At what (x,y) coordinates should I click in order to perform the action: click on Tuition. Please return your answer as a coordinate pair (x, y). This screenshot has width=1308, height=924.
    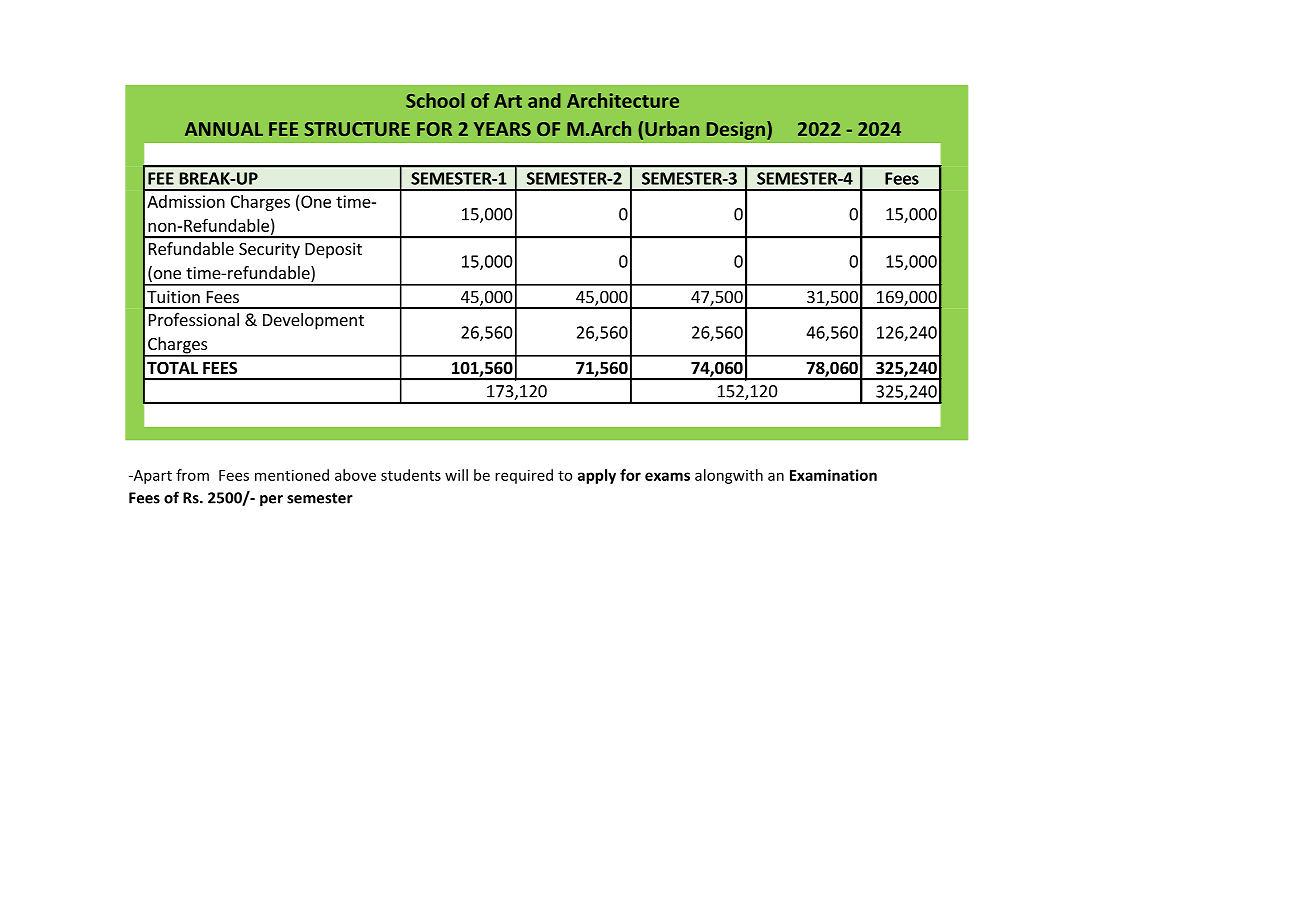
    Looking at the image, I should click on (173, 296).
